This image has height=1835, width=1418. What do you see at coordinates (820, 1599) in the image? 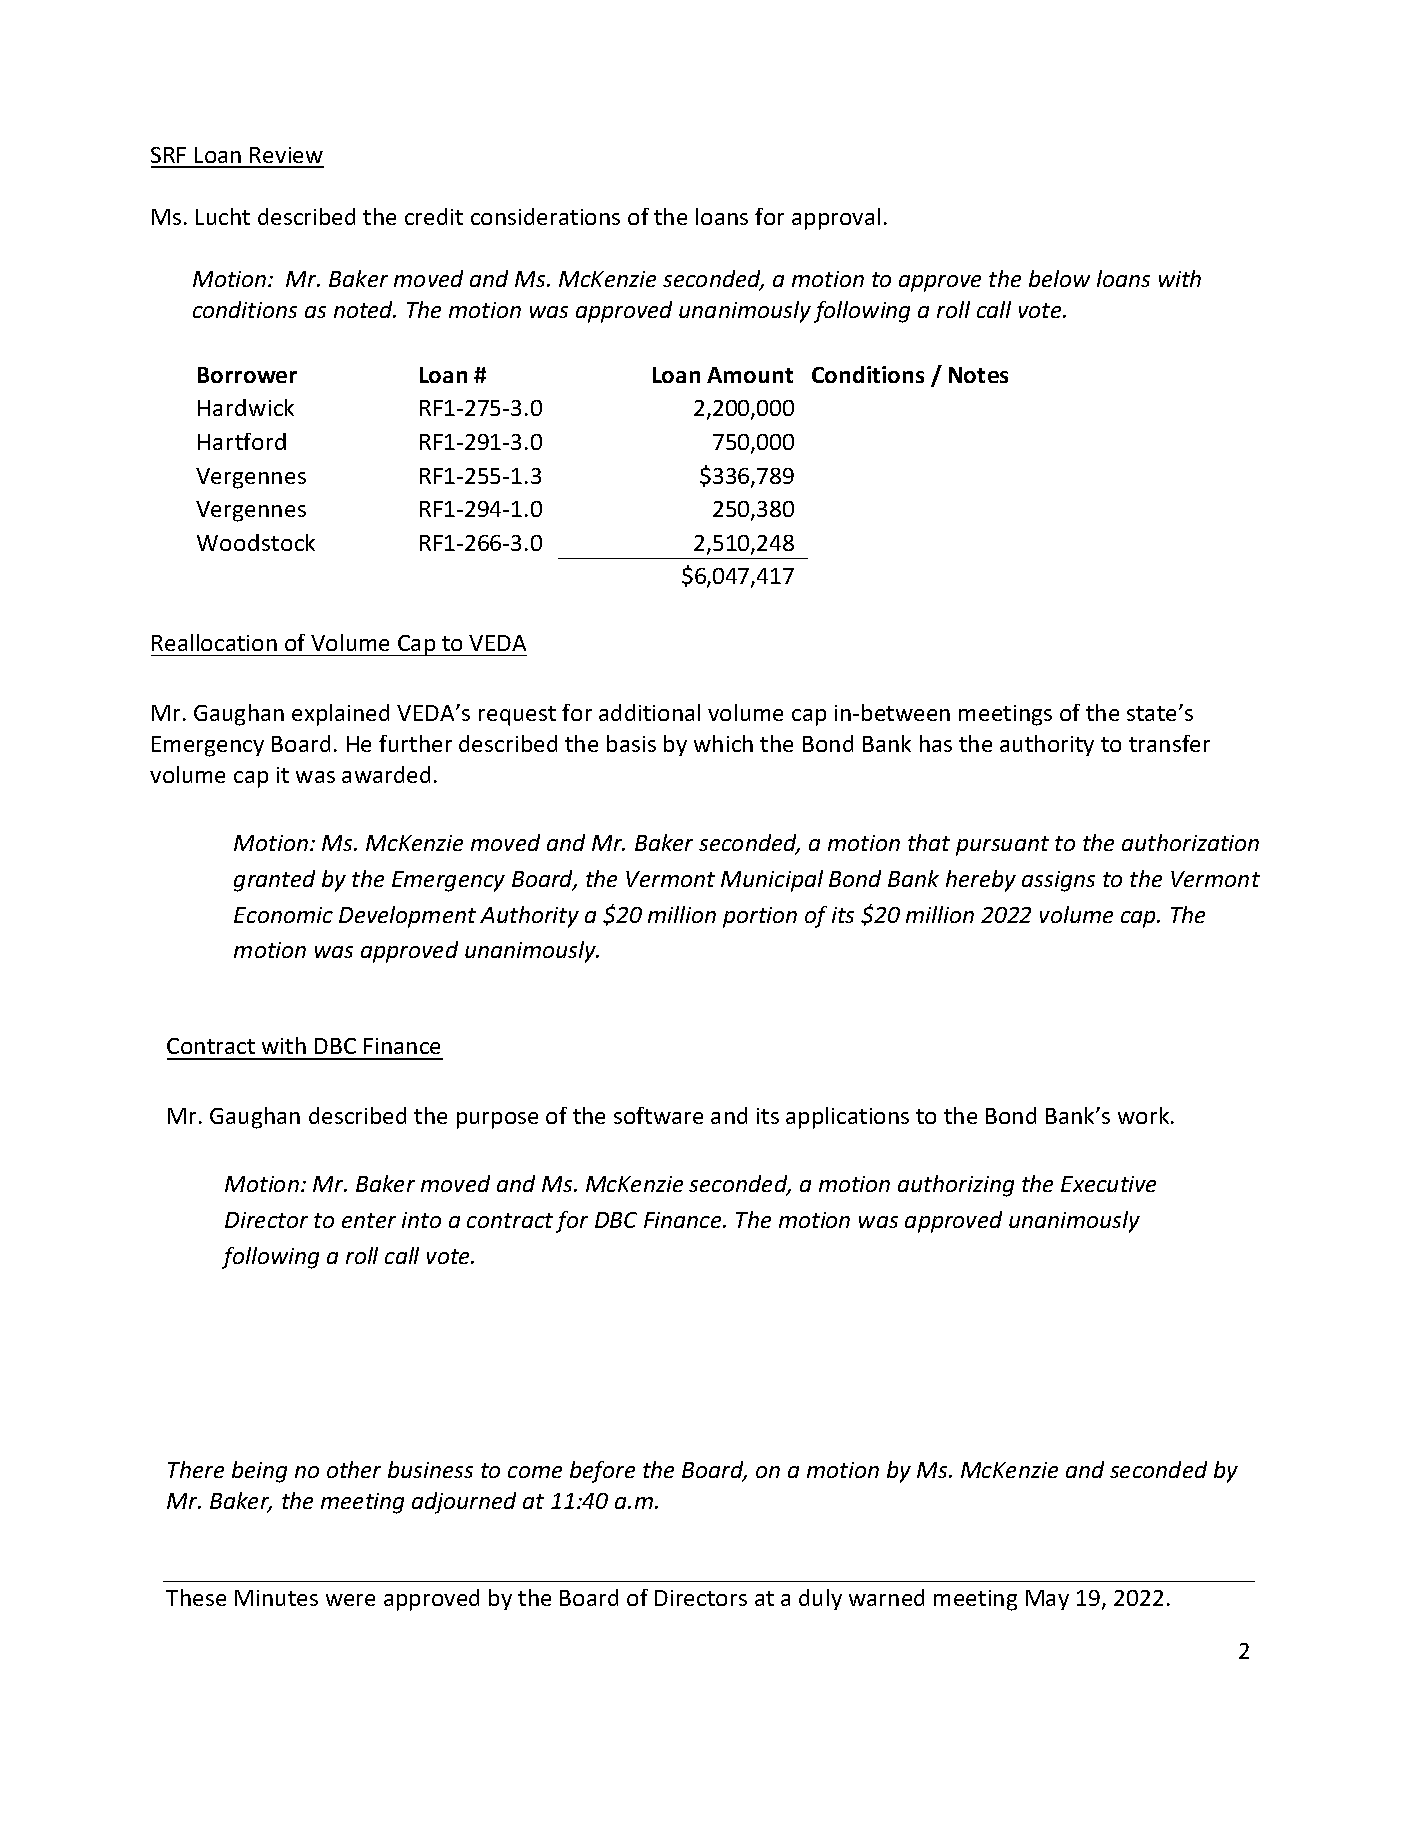
I see `duly` at bounding box center [820, 1599].
